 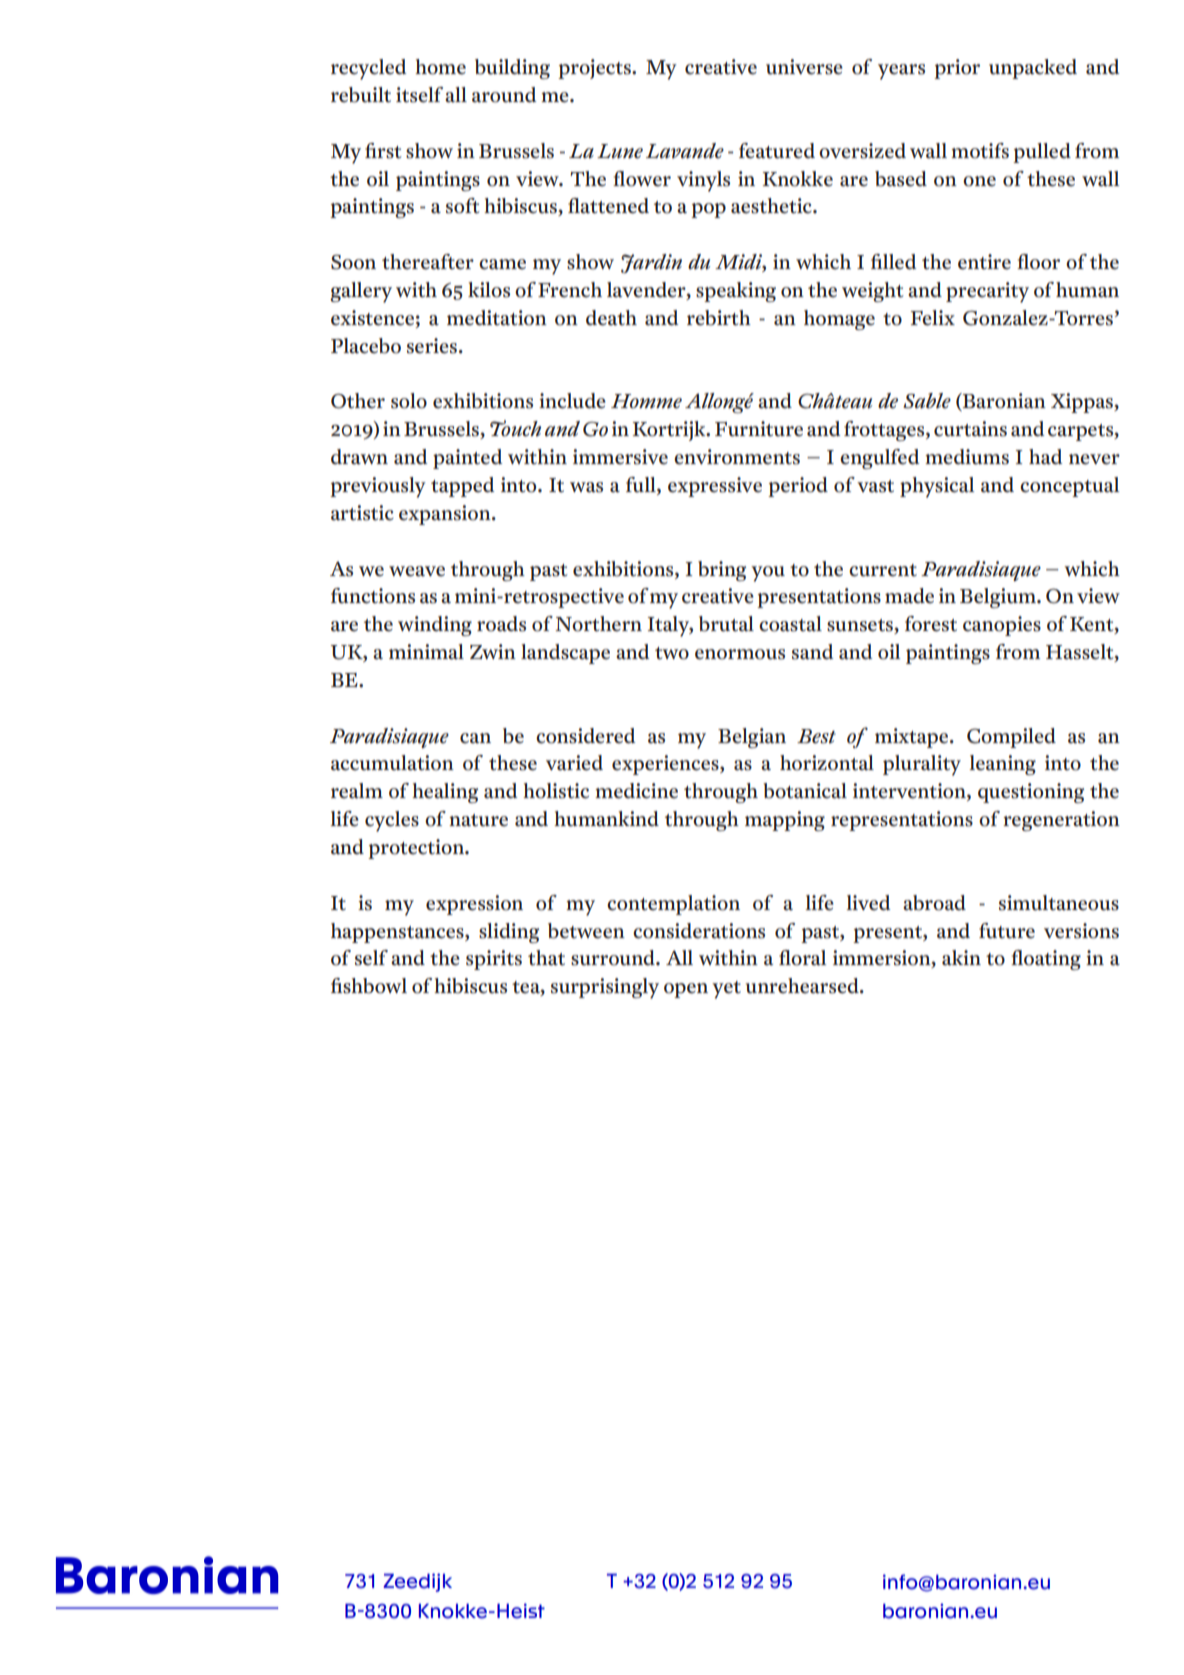 What do you see at coordinates (726, 990) in the screenshot?
I see `yet` at bounding box center [726, 990].
